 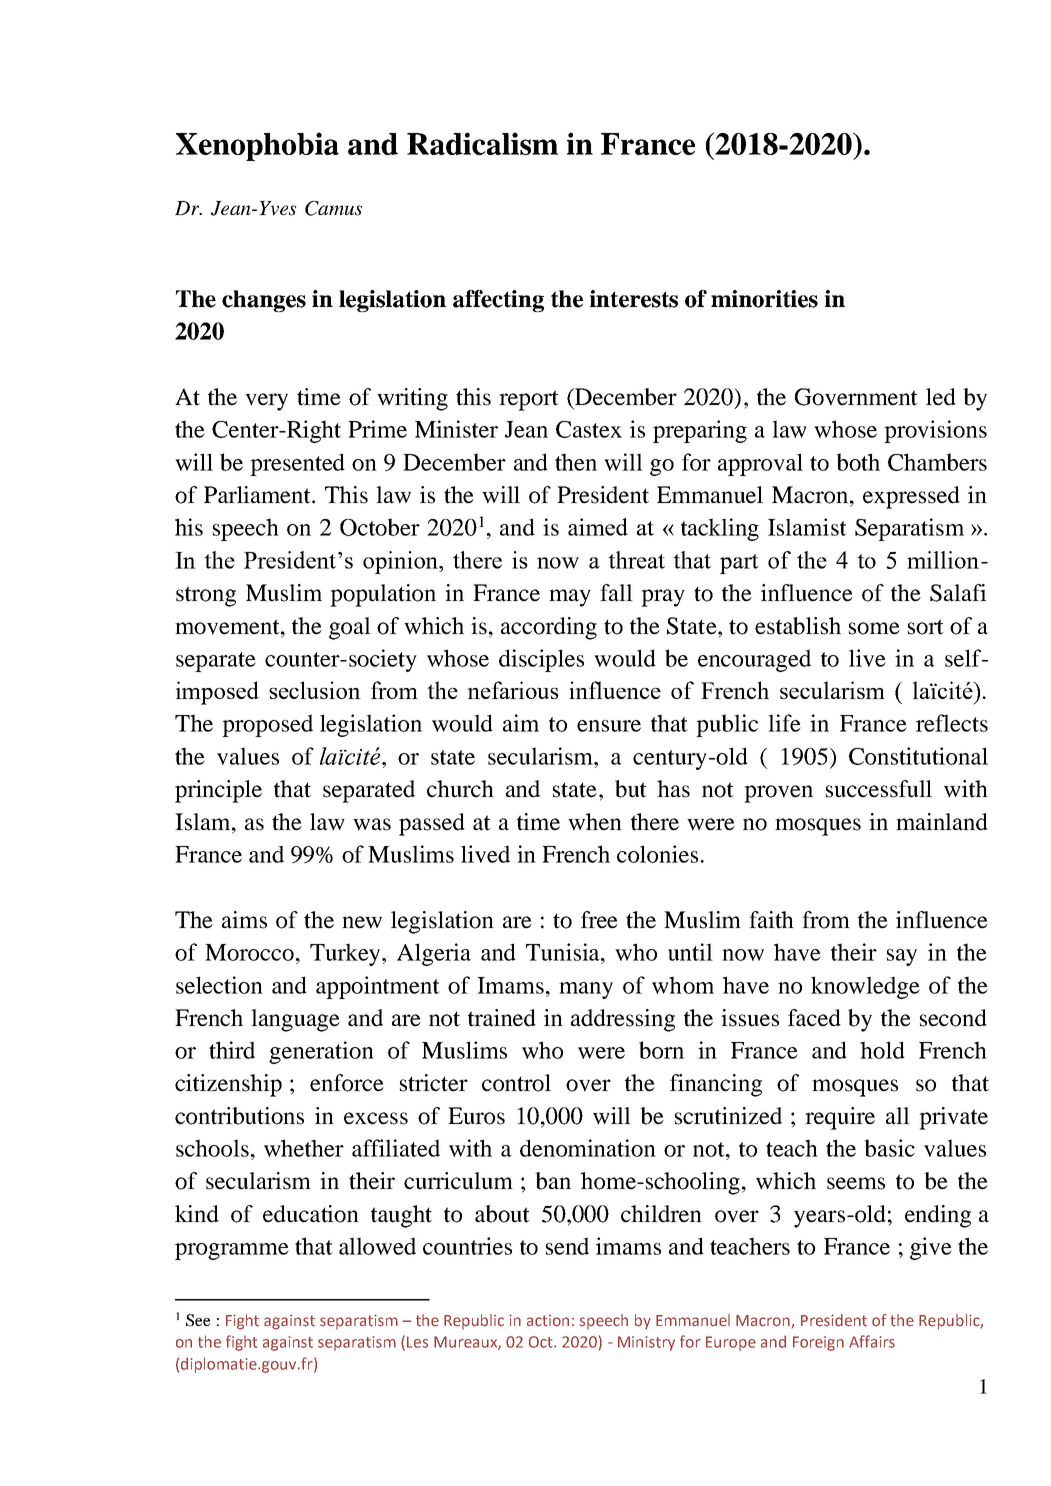 What do you see at coordinates (548, 1321) in the image?
I see `action` at bounding box center [548, 1321].
